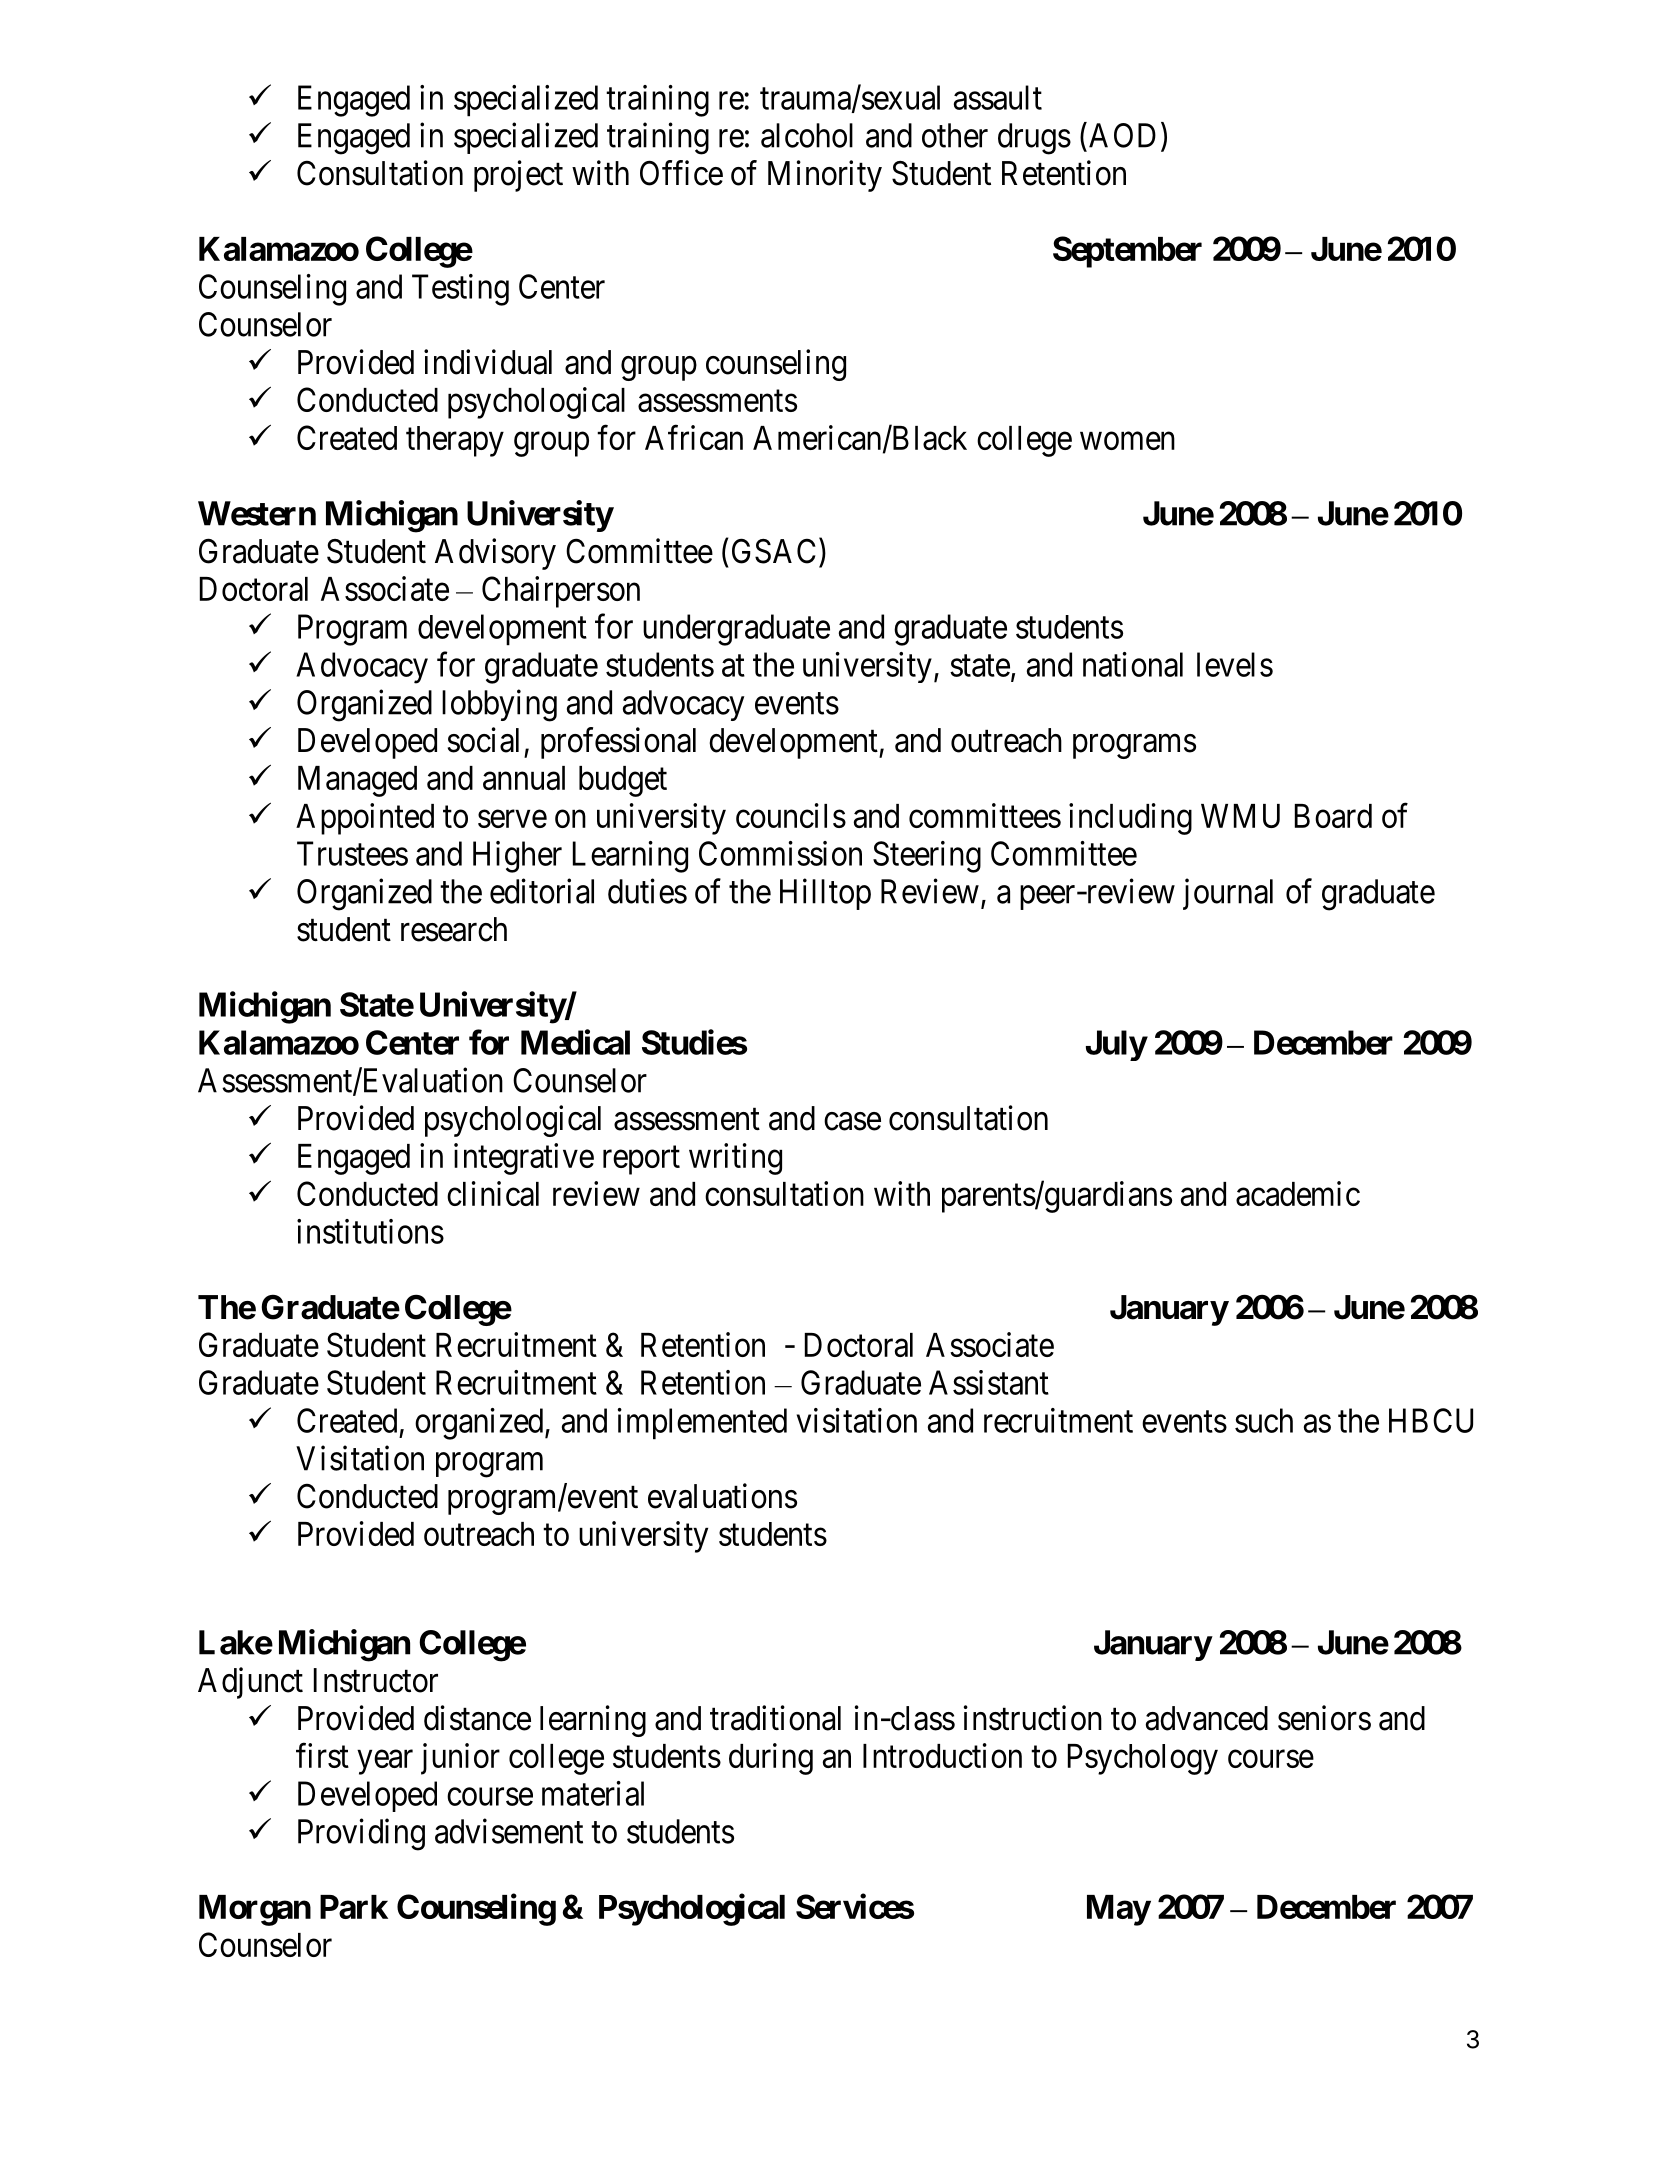 The height and width of the document is (2169, 1676). What do you see at coordinates (825, 894) in the document?
I see `Hilltop` at bounding box center [825, 894].
